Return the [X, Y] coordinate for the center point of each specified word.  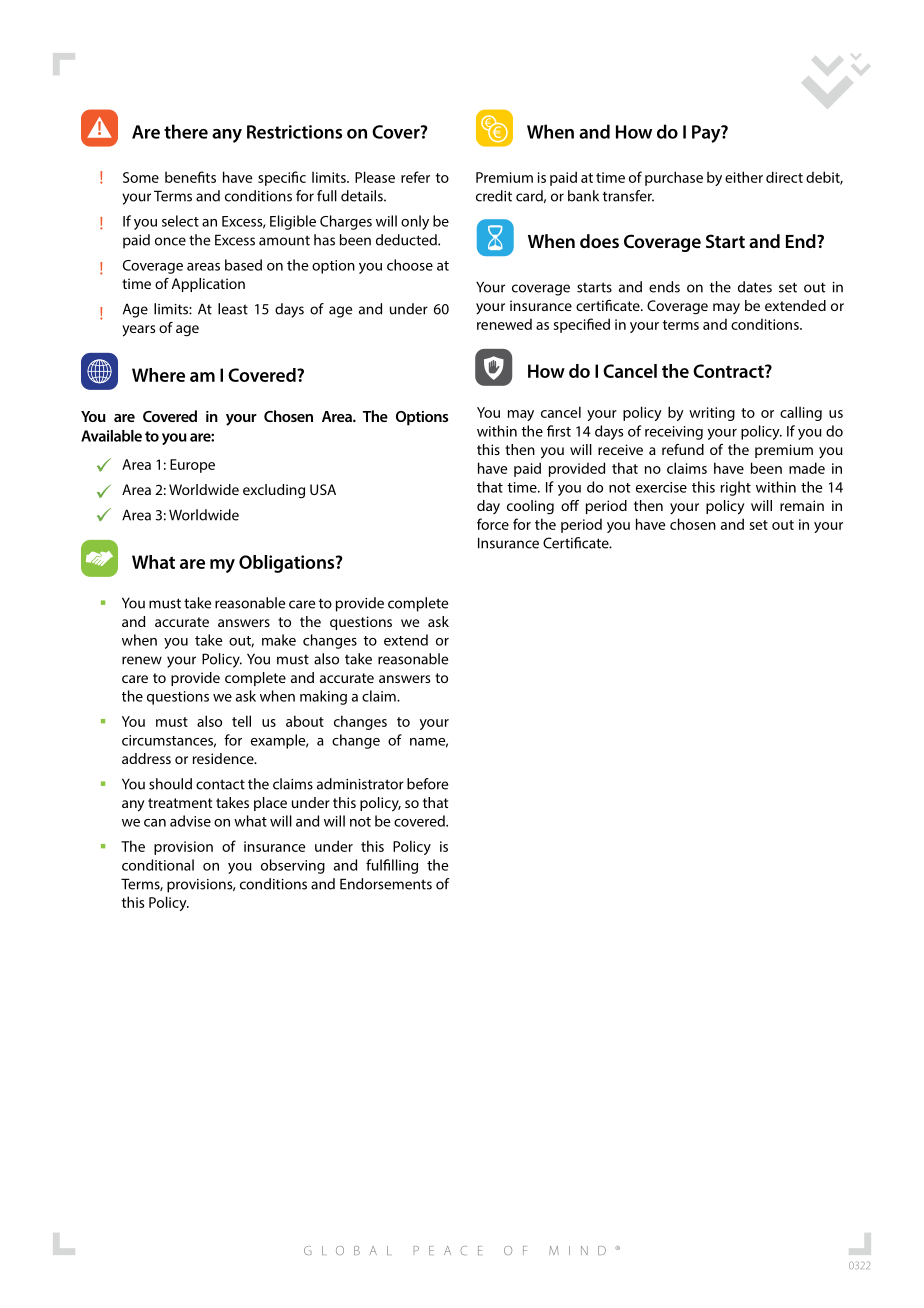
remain [802, 505]
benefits [190, 177]
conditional [158, 865]
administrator [360, 784]
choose [410, 265]
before [427, 784]
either [744, 177]
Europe [192, 466]
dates [755, 287]
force [493, 524]
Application [208, 285]
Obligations [288, 564]
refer [415, 177]
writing [712, 414]
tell [241, 721]
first [559, 431]
